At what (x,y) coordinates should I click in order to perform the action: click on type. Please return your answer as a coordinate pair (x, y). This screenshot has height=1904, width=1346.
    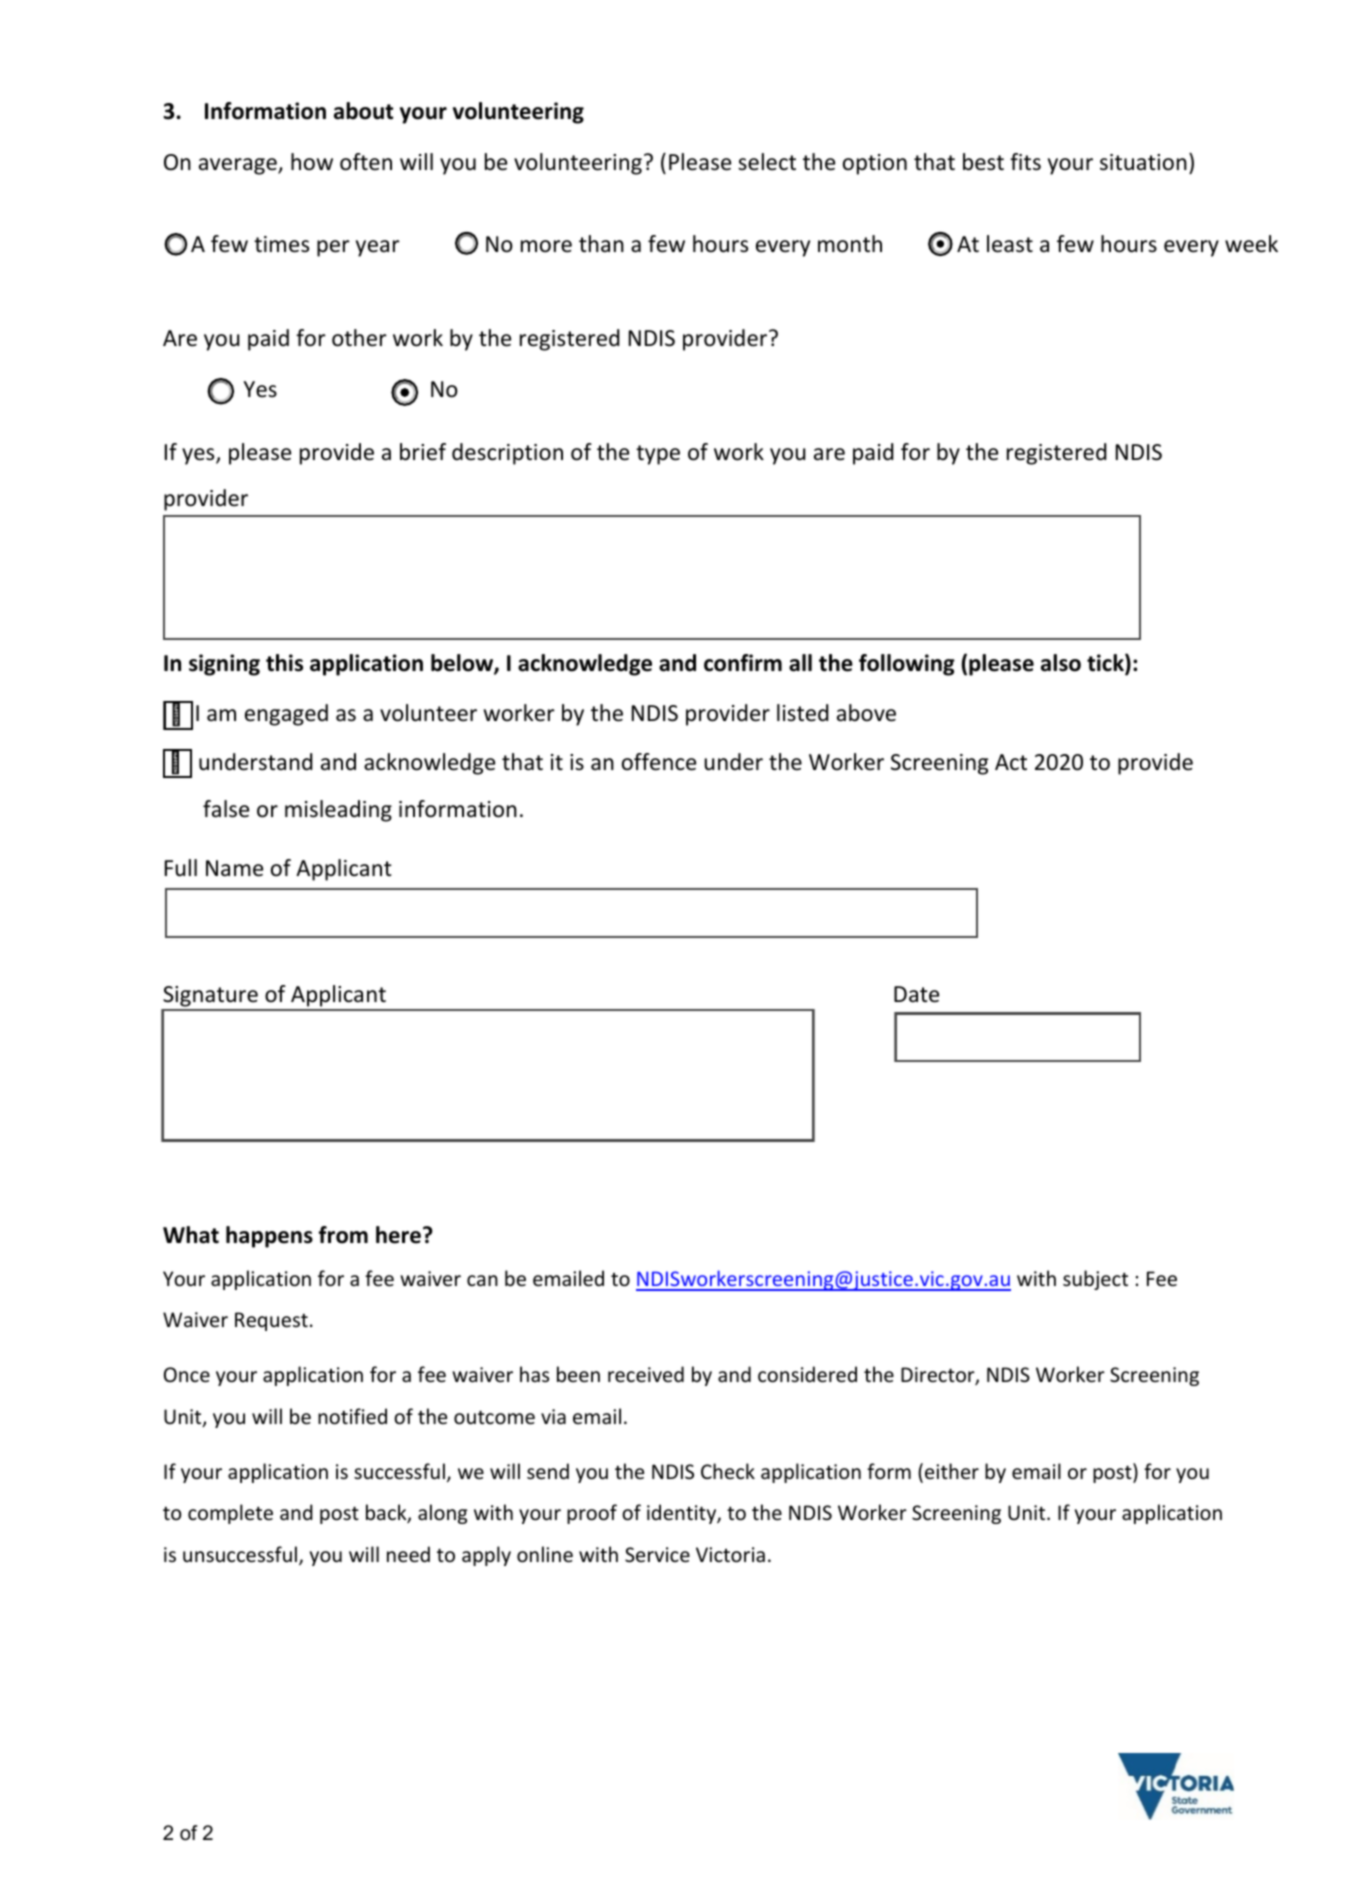
    Looking at the image, I should click on (658, 455).
